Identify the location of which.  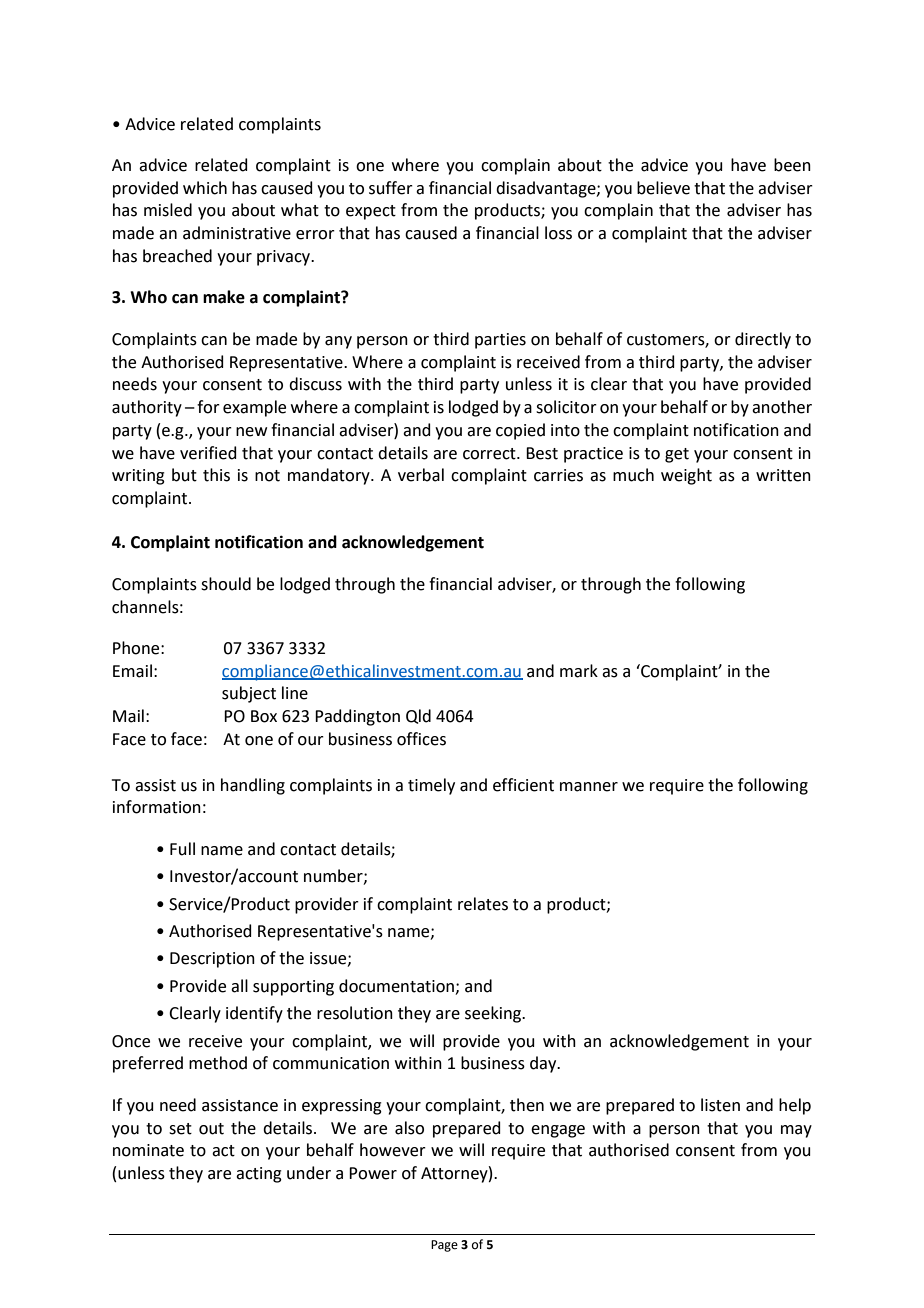
(205, 188).
